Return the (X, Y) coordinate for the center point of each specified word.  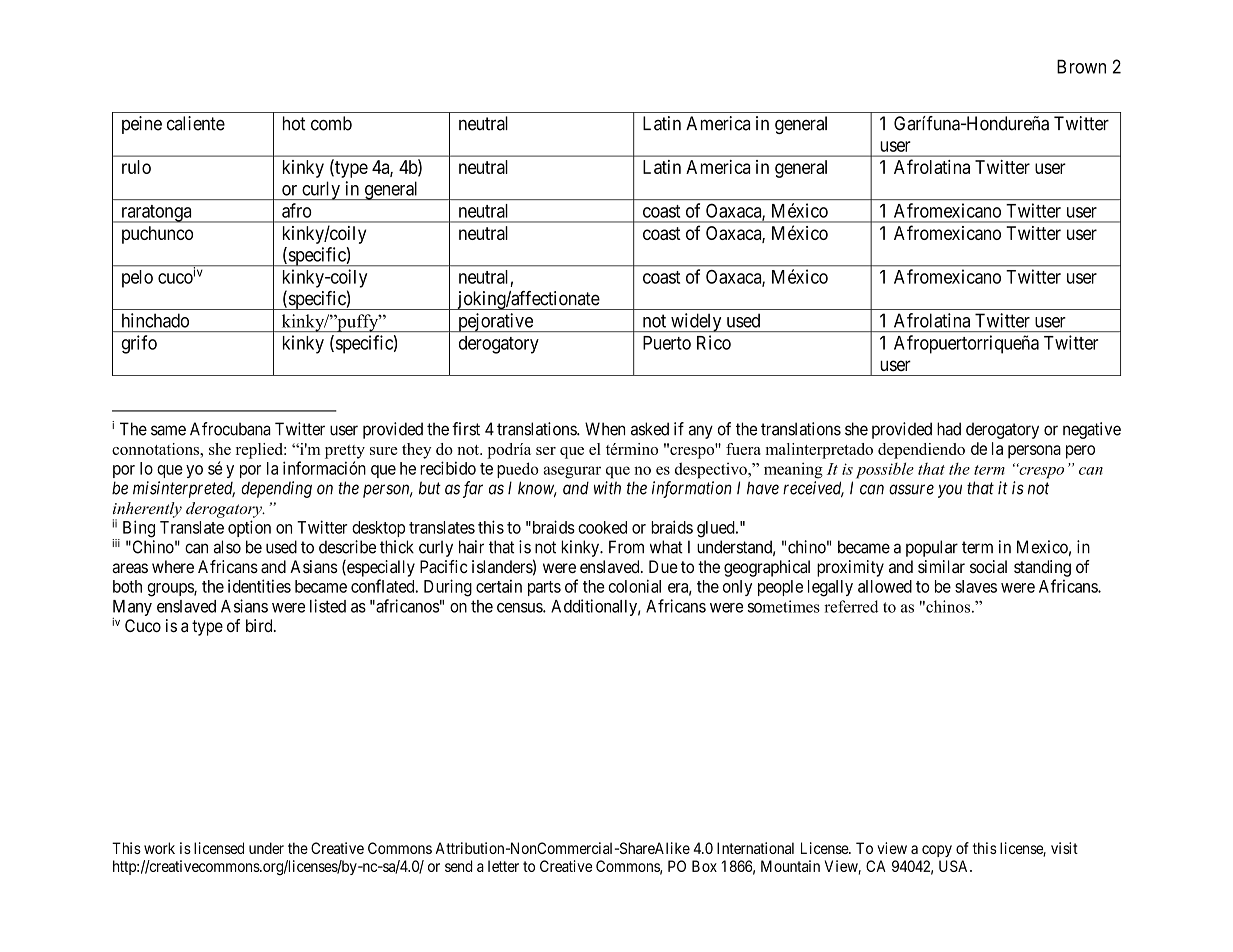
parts (544, 588)
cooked (602, 527)
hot (294, 123)
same (168, 430)
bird (260, 625)
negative (1092, 430)
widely (696, 322)
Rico (714, 342)
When (605, 429)
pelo (137, 279)
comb (331, 123)
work (159, 848)
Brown (1081, 66)
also (227, 547)
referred (851, 606)
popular (932, 548)
